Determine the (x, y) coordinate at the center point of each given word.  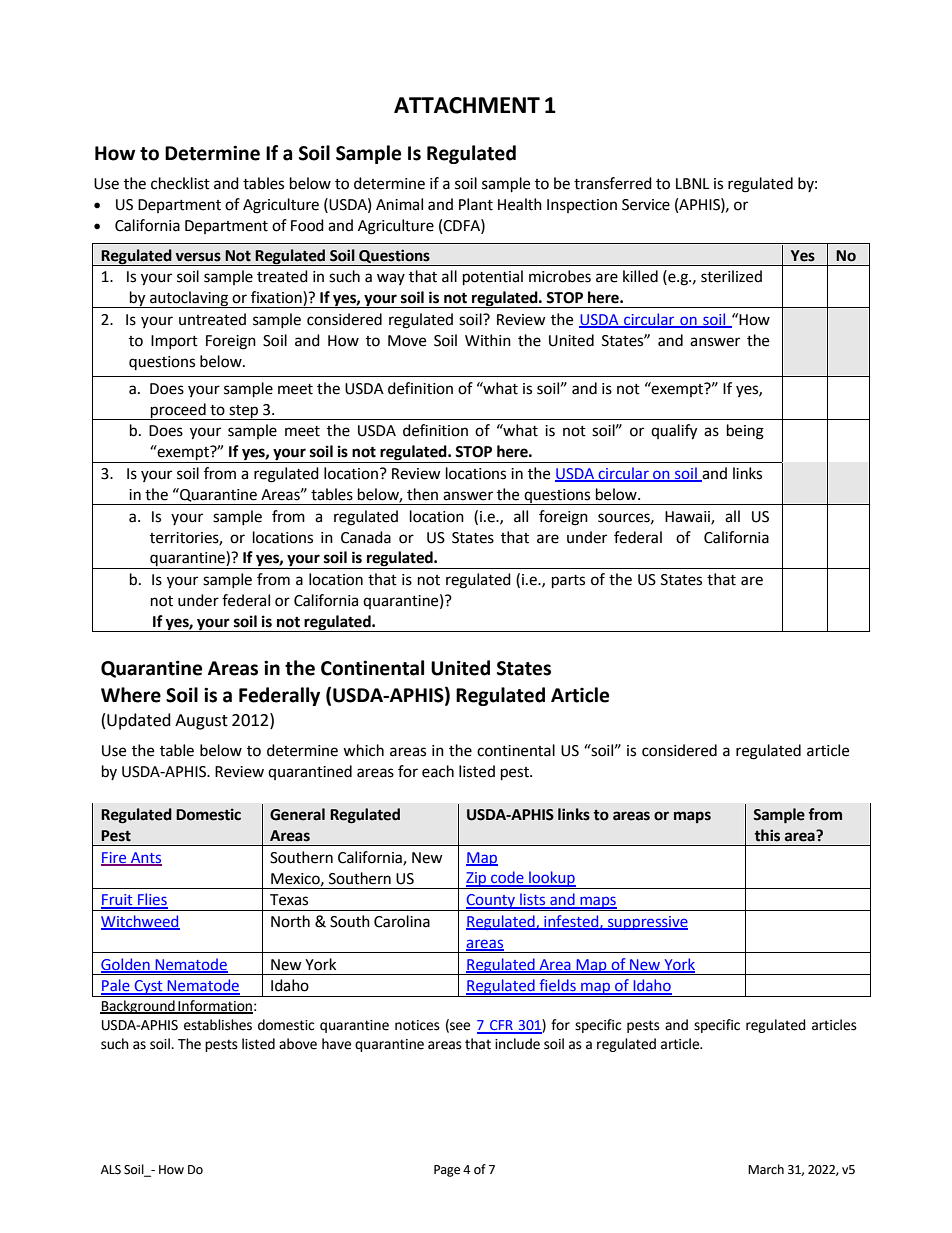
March (766, 1169)
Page (447, 1171)
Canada (366, 537)
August (201, 722)
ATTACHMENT (467, 105)
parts (568, 582)
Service (646, 205)
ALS (111, 1170)
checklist (180, 183)
